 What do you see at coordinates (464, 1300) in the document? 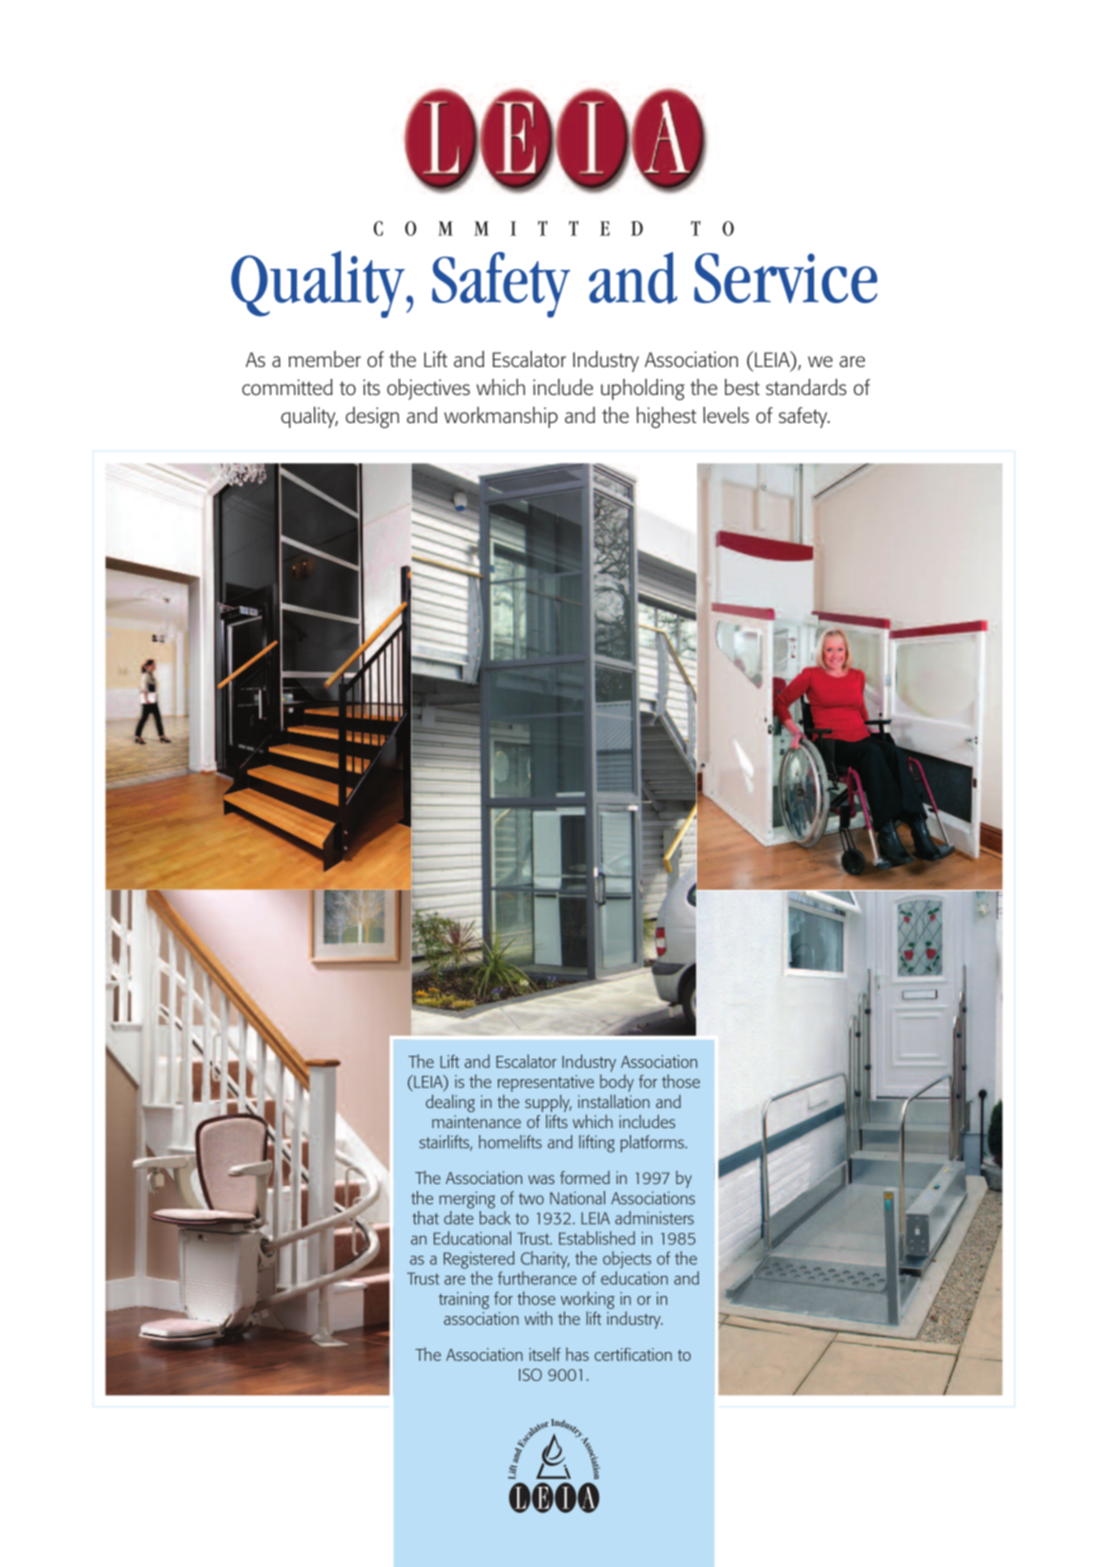
I see `training` at bounding box center [464, 1300].
